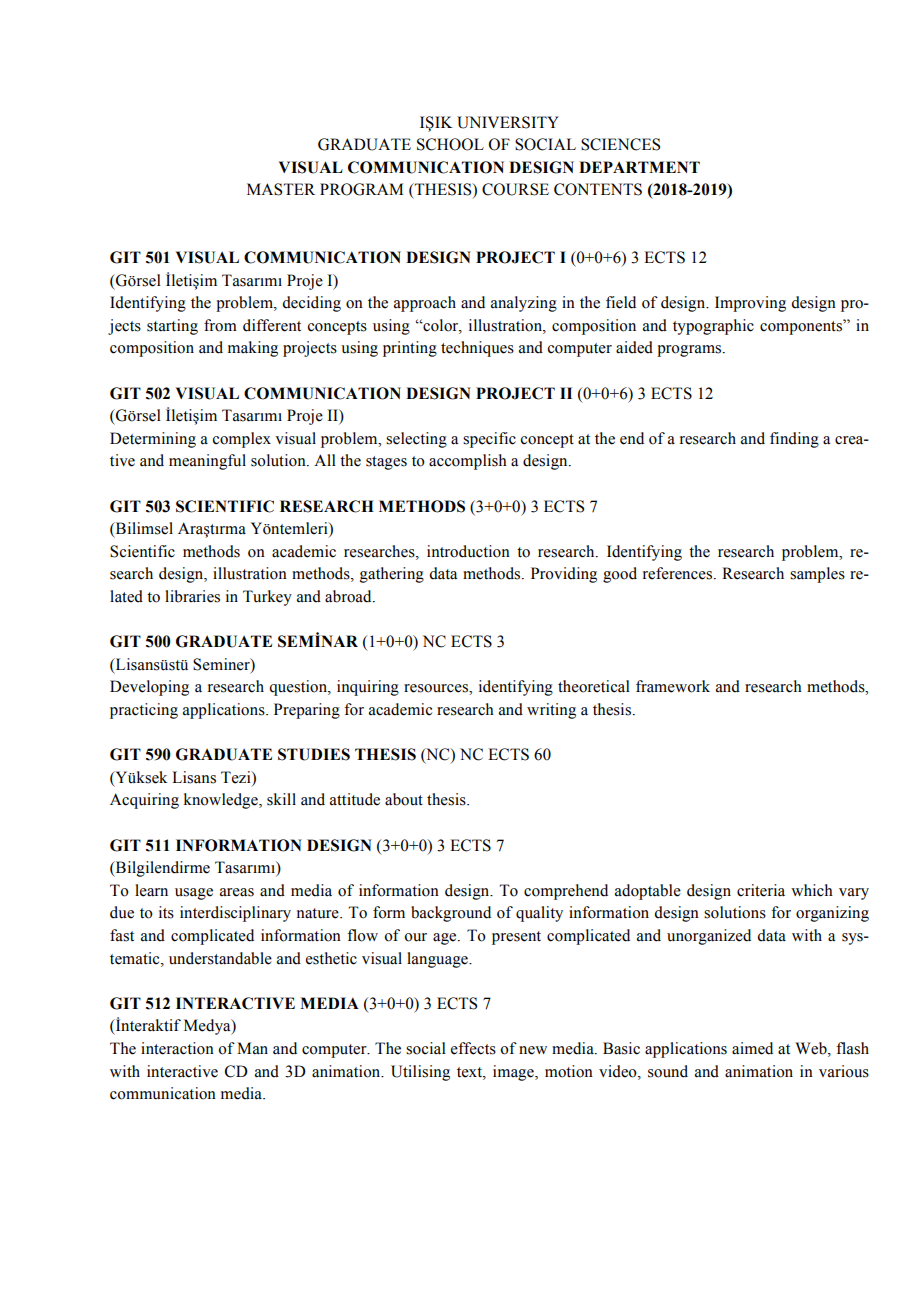 The image size is (924, 1308). Describe the element at coordinates (450, 144) in the page. I see `SCHOOL` at that location.
